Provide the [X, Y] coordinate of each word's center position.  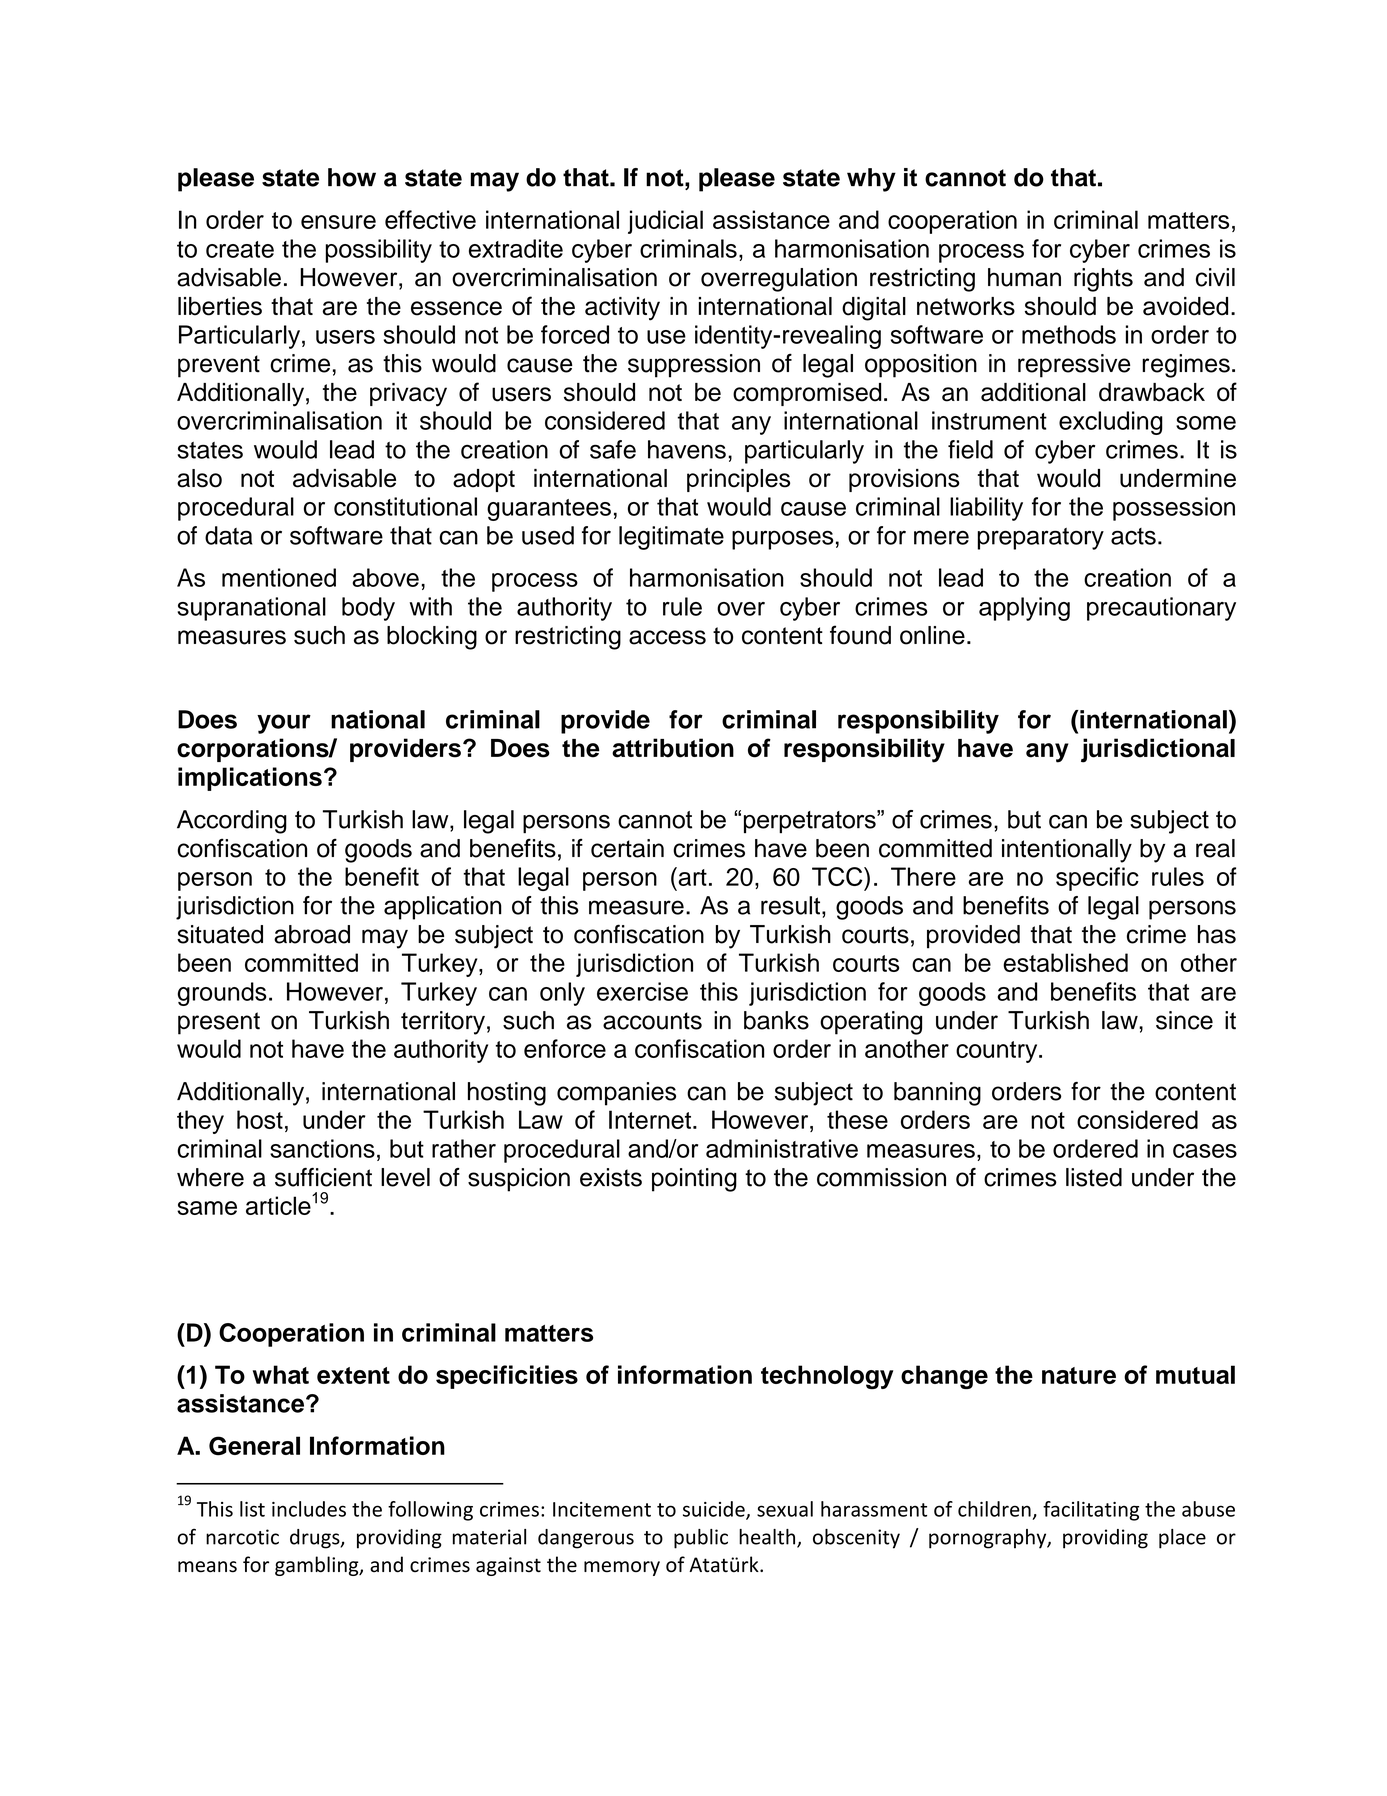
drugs [316, 1539]
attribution [673, 748]
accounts [652, 1021]
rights [1103, 280]
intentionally [1067, 851]
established [1065, 962]
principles [738, 480]
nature [1079, 1375]
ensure [338, 222]
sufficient [323, 1177]
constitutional [405, 506]
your [284, 724]
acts [1133, 536]
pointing [694, 1180]
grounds [222, 994]
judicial [665, 222]
